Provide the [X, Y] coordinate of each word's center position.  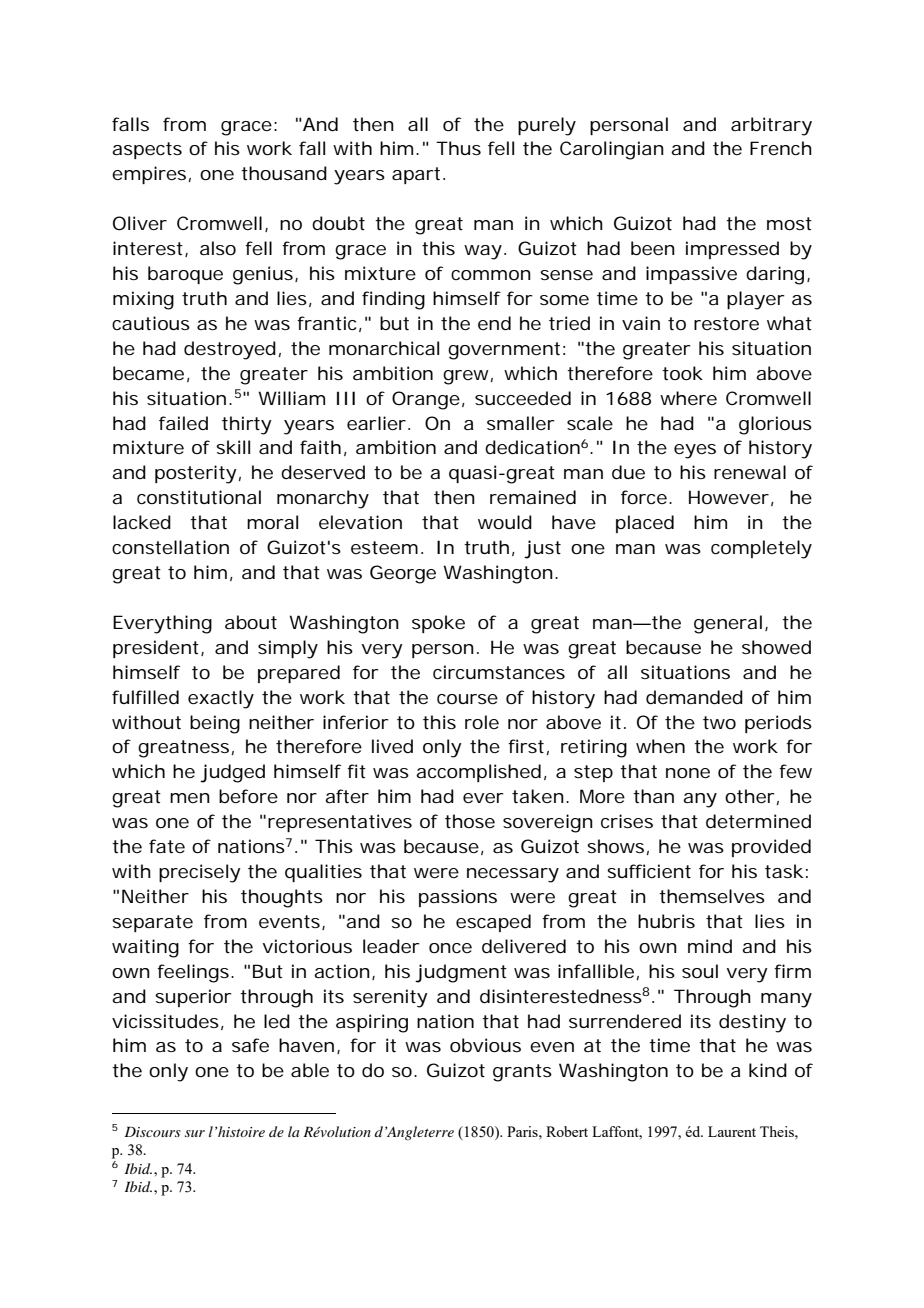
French [781, 148]
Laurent [732, 1131]
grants [522, 1073]
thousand [284, 173]
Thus [458, 148]
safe [250, 1045]
